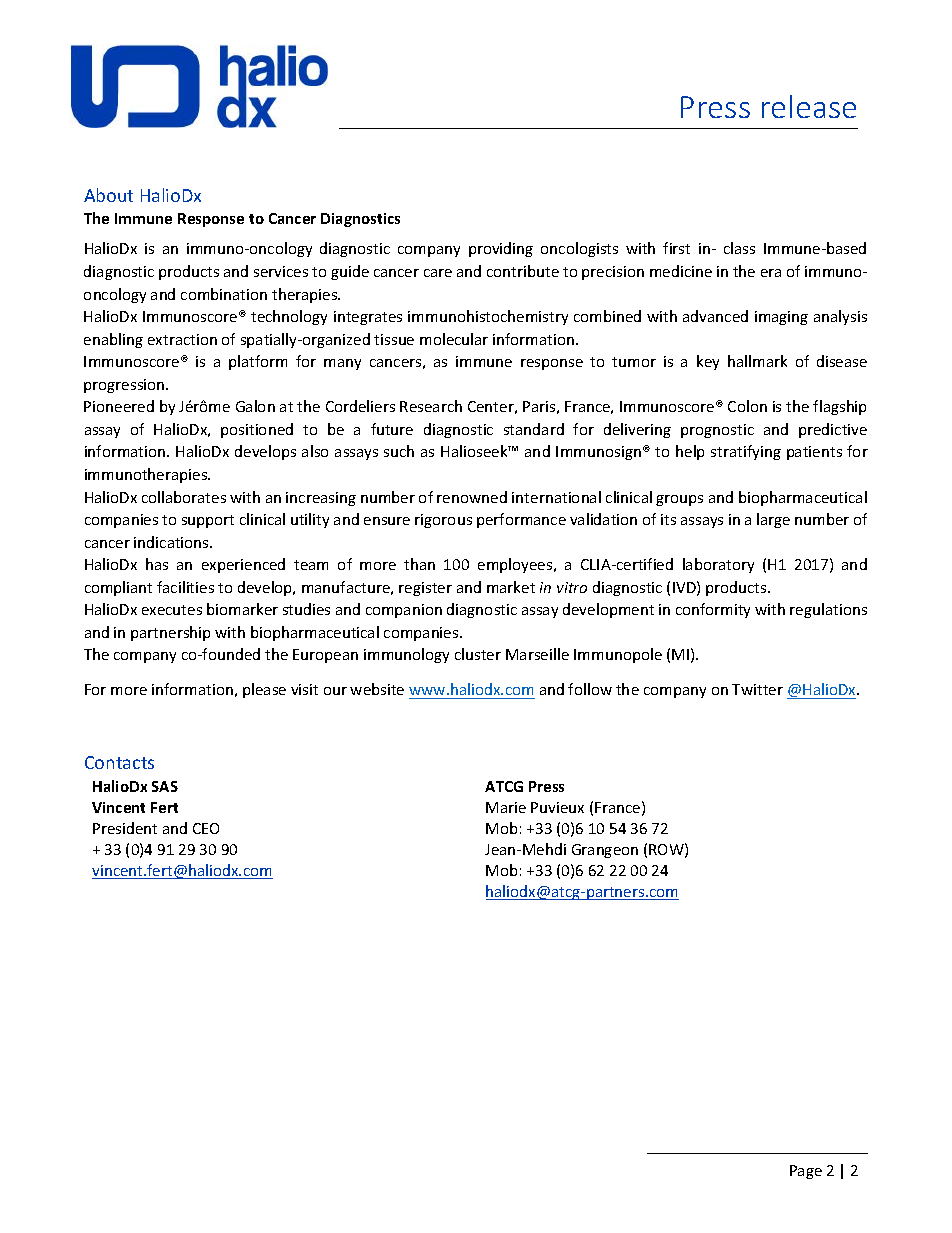  I want to click on release, so click(809, 106).
